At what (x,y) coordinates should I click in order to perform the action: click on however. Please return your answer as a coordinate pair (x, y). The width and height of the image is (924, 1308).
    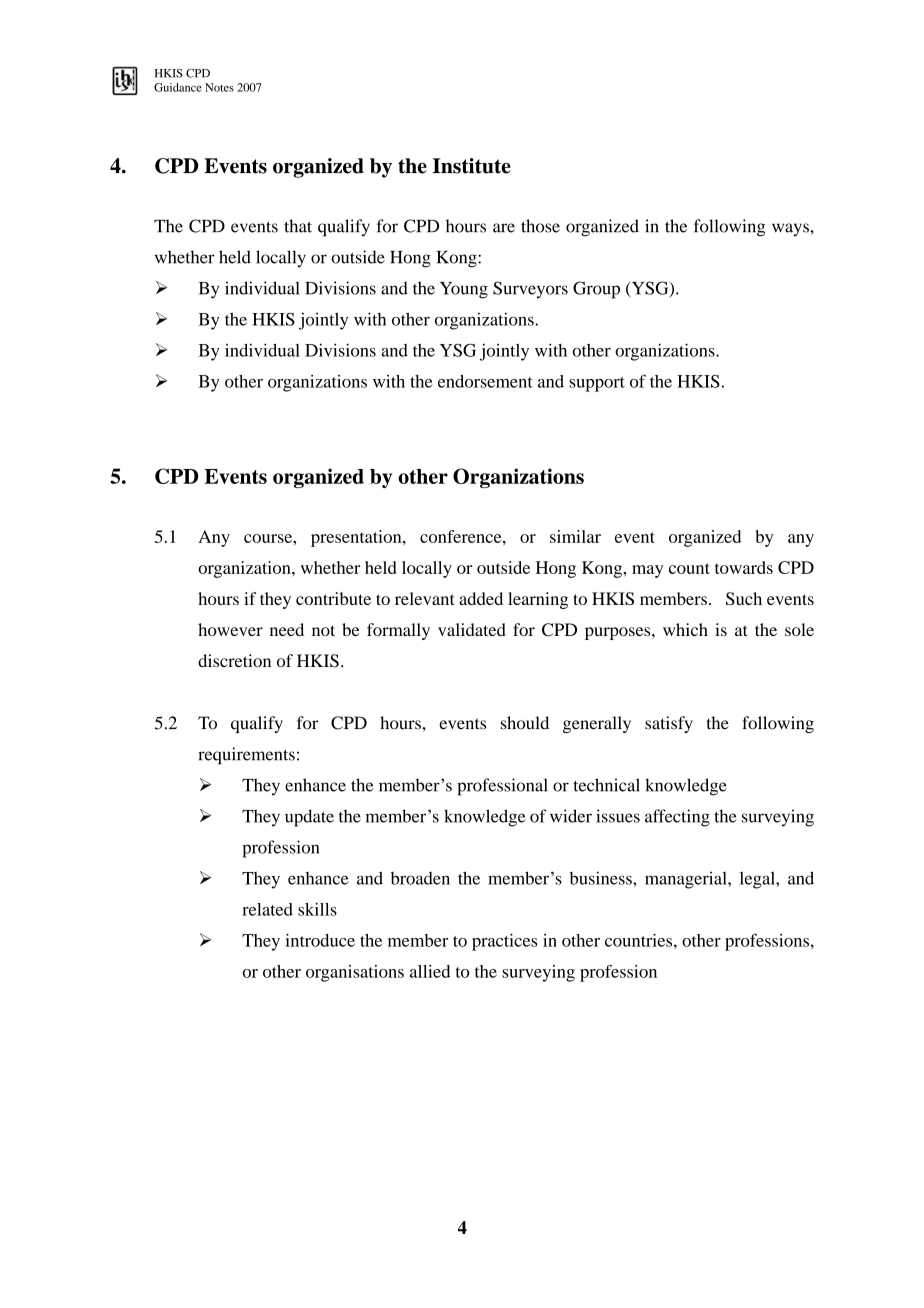
    Looking at the image, I should click on (230, 629).
